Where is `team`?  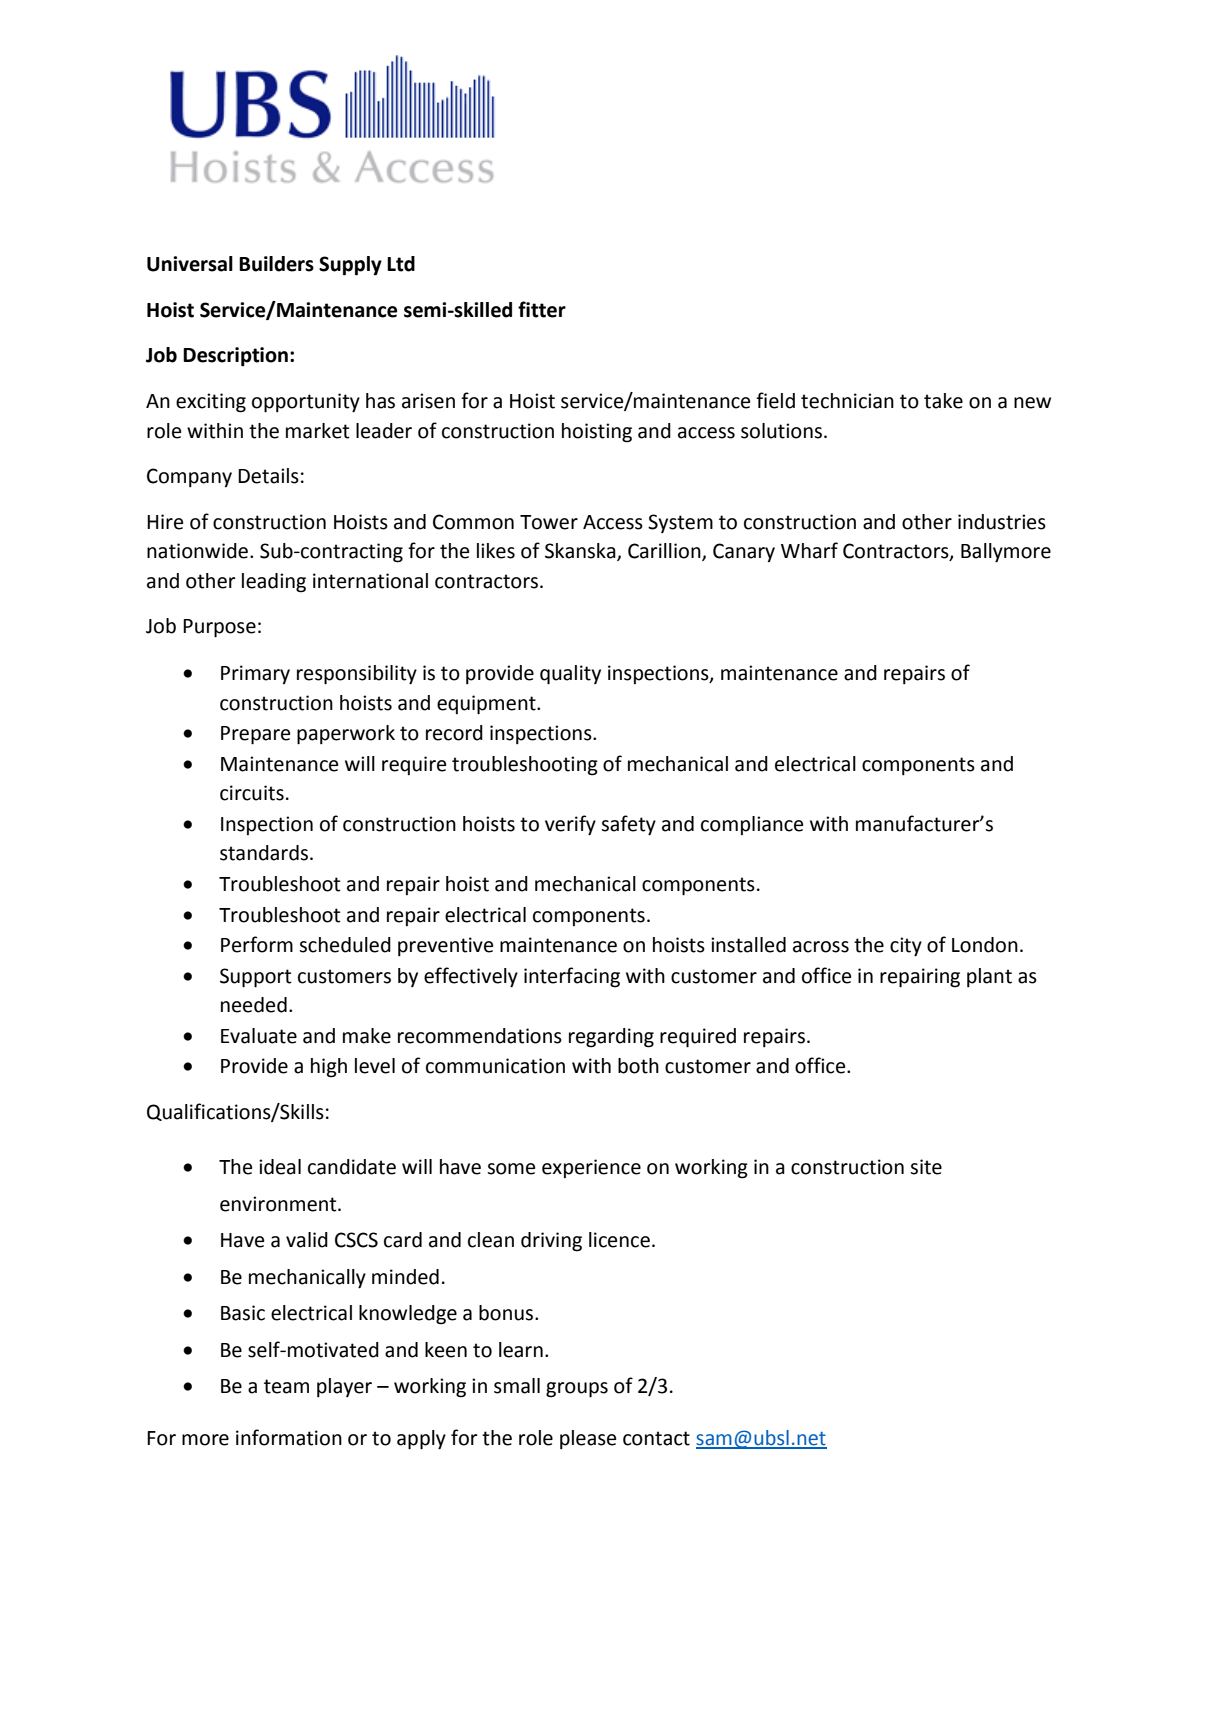 team is located at coordinates (286, 1386).
